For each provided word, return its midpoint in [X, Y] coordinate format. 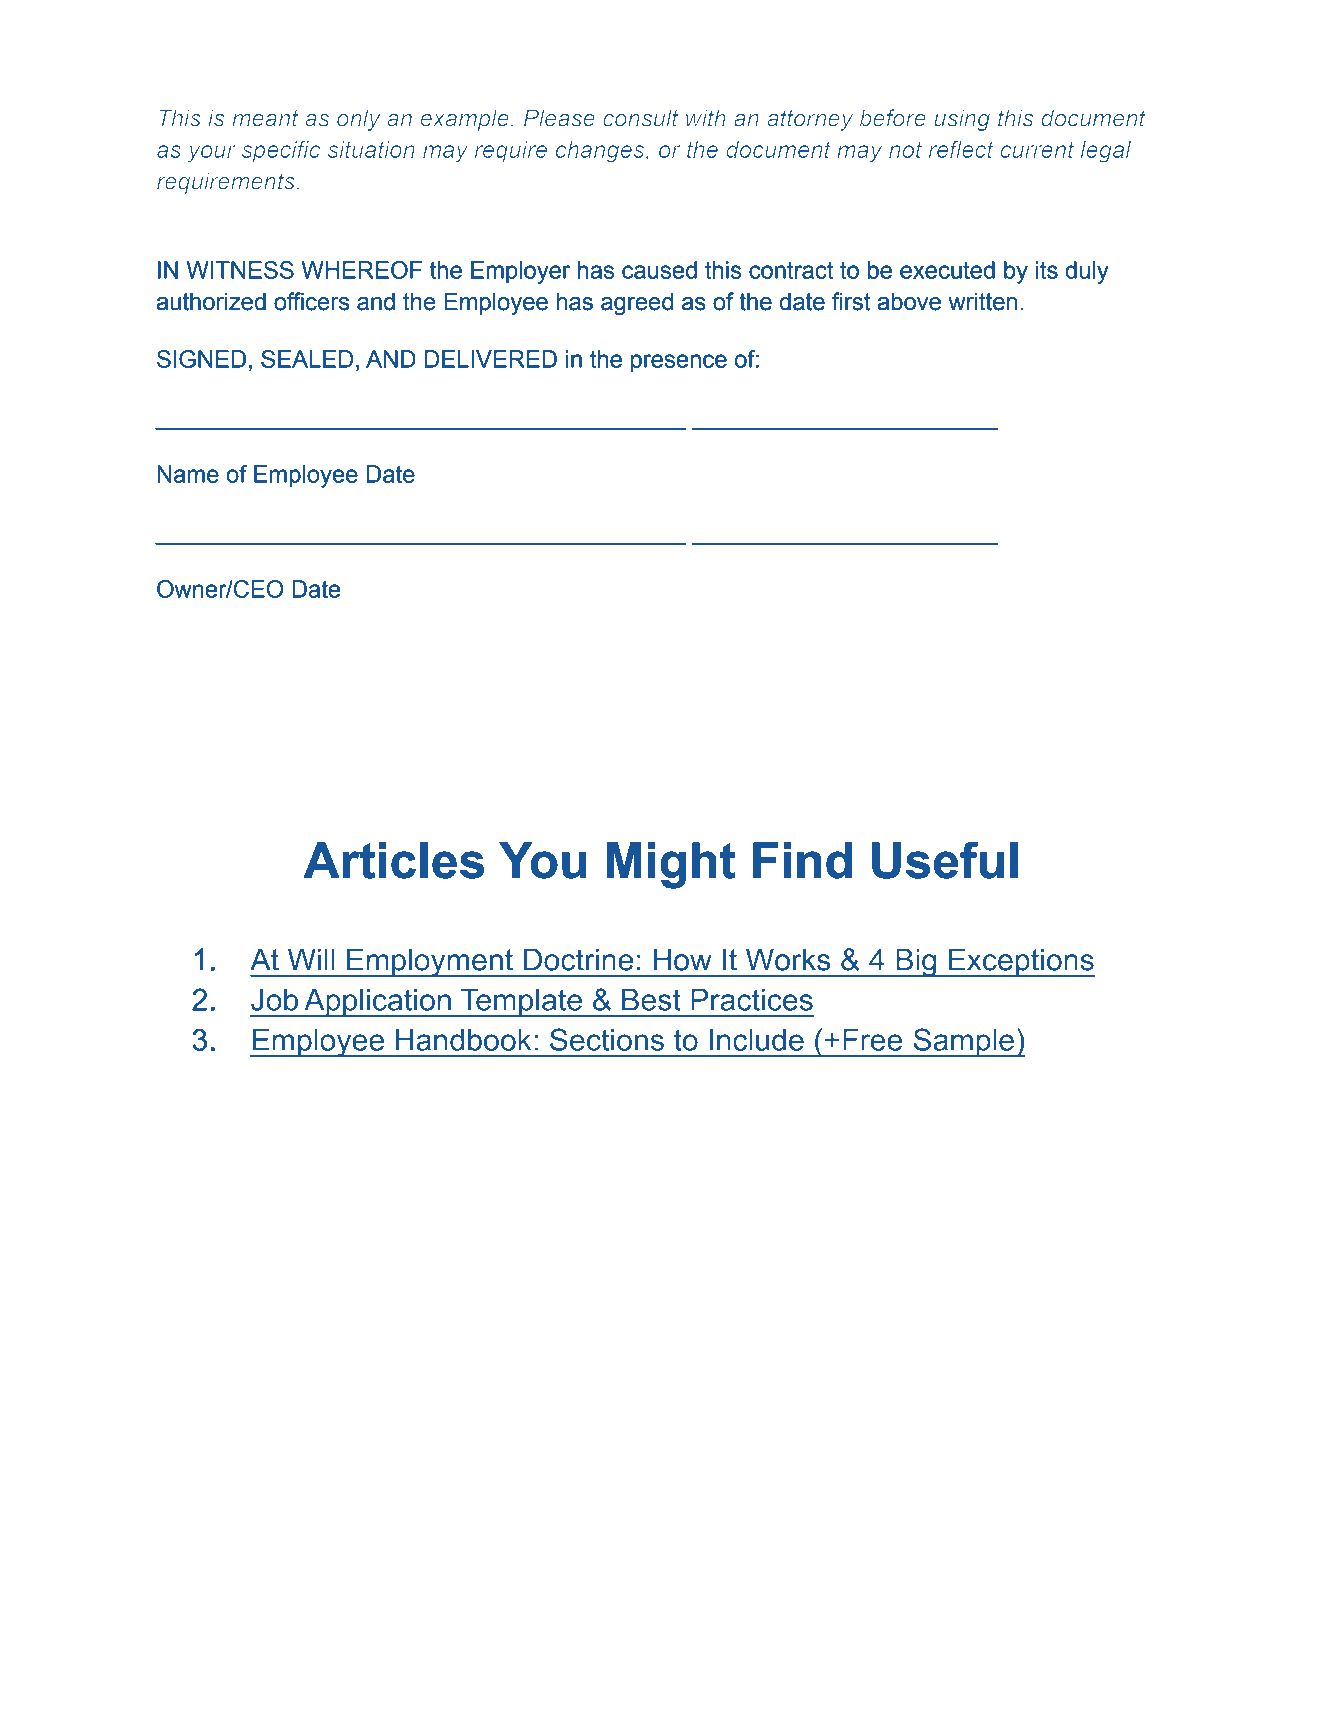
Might [671, 865]
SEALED [307, 359]
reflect [961, 149]
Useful [945, 860]
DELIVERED [491, 359]
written [982, 302]
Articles [394, 860]
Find [802, 860]
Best [651, 1000]
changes [601, 152]
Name [188, 474]
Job [274, 1000]
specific [281, 151]
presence [679, 363]
